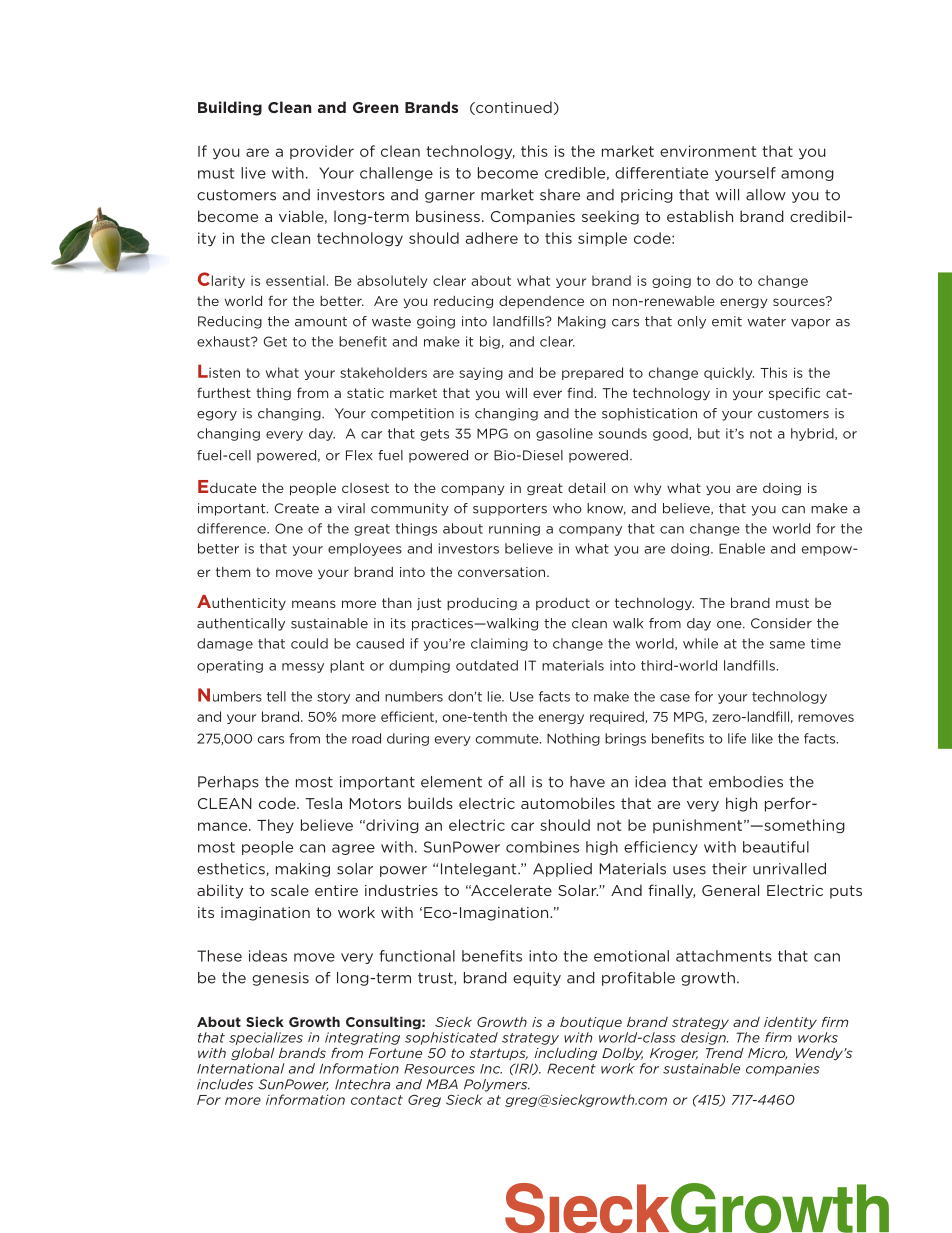 The image size is (952, 1233). I want to click on combines, so click(542, 847).
